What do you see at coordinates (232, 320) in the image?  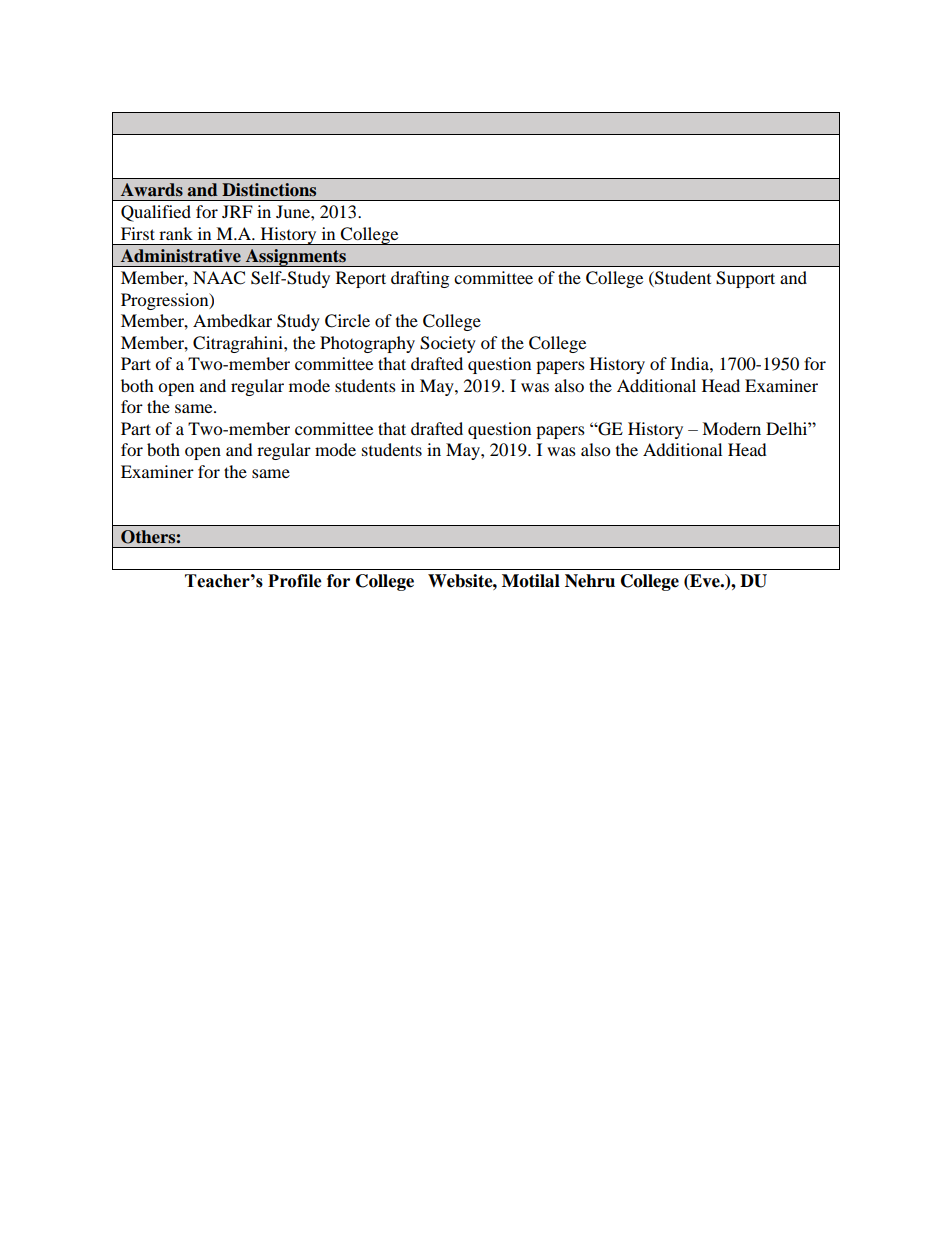 I see `Ambedkar` at bounding box center [232, 320].
